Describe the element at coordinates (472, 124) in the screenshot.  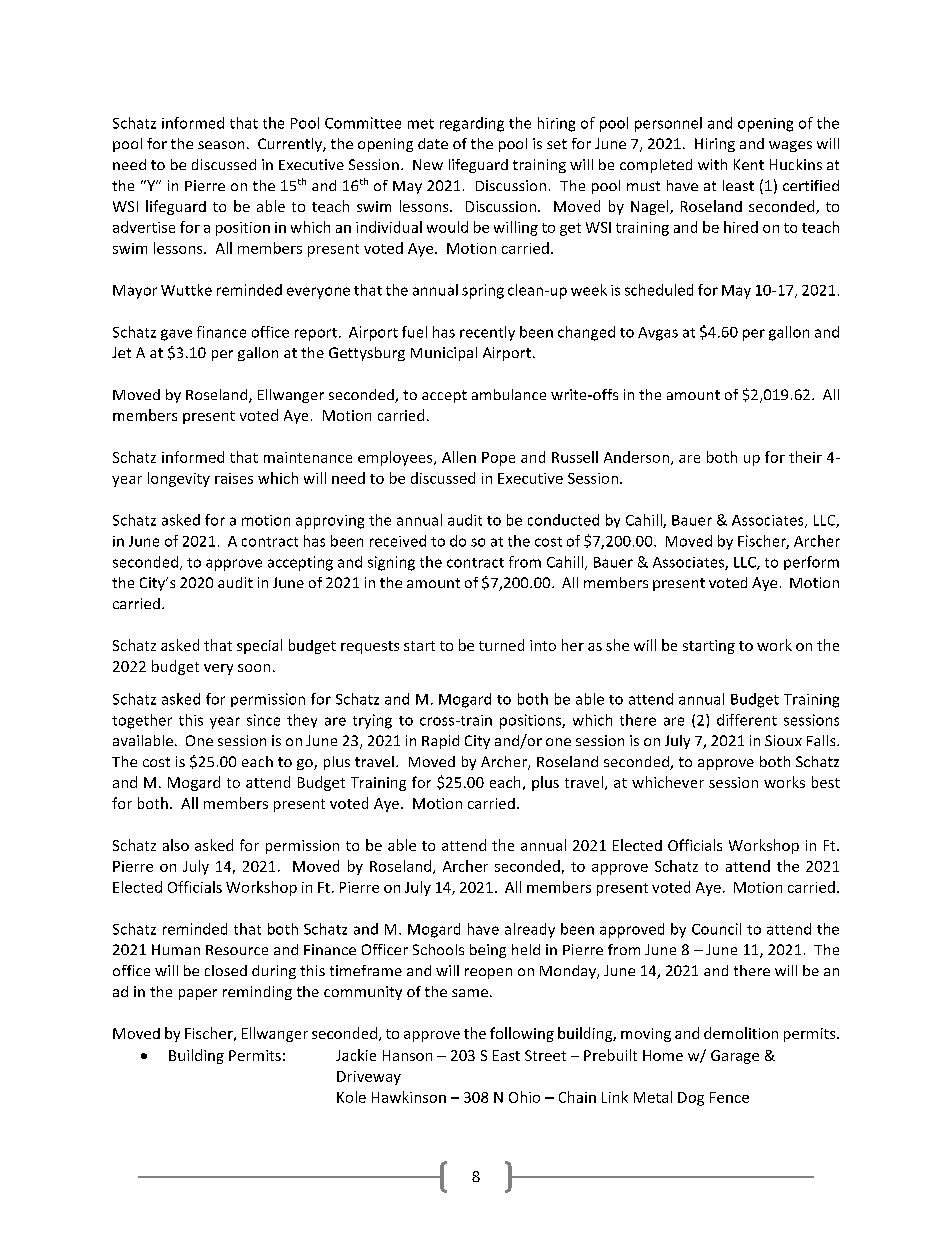
I see `regarding` at that location.
